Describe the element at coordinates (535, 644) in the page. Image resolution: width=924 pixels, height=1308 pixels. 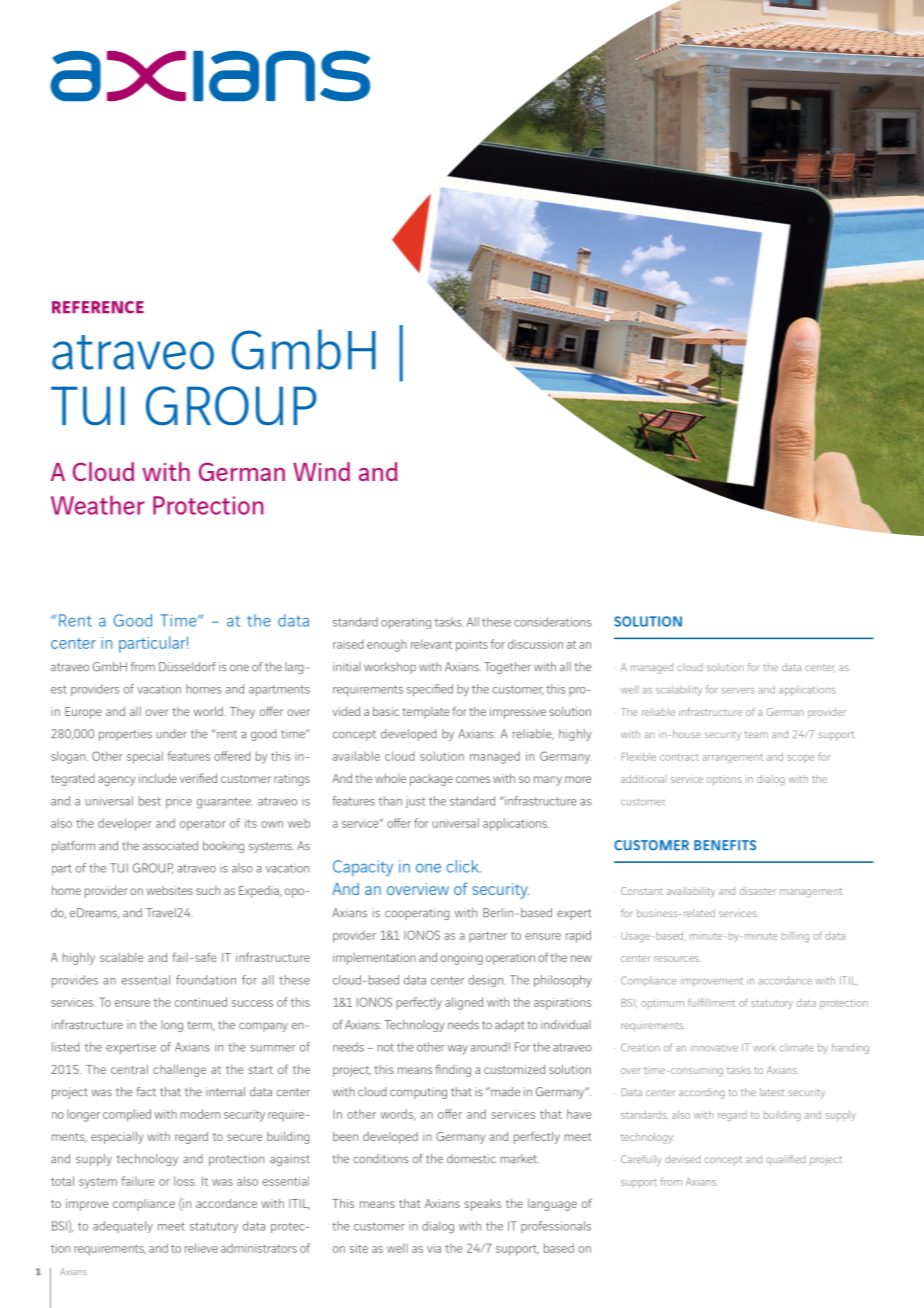
I see `discussion` at that location.
